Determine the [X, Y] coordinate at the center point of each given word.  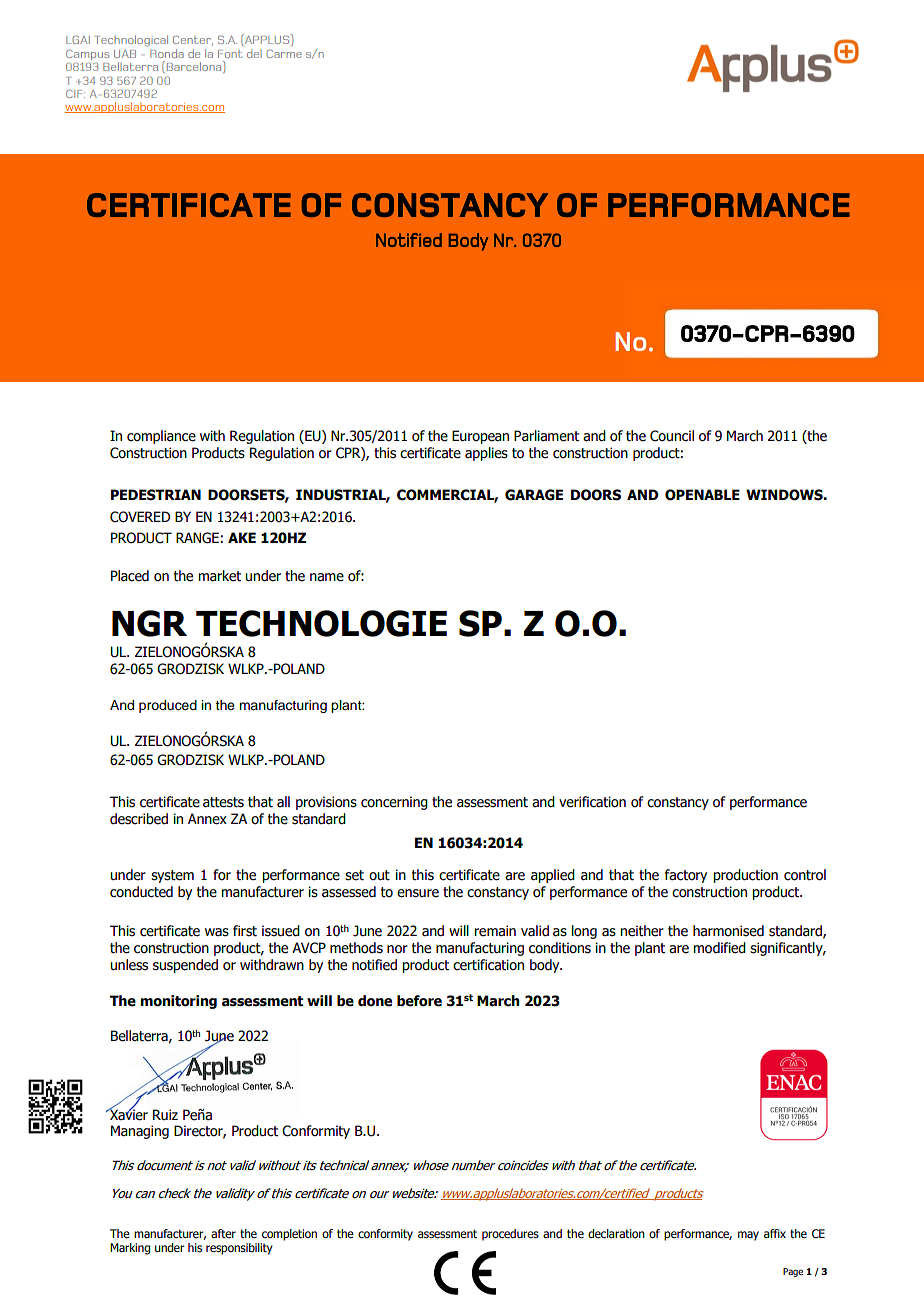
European [480, 437]
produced [168, 706]
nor [397, 949]
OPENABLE [702, 495]
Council [672, 436]
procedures [510, 1235]
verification [592, 802]
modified [719, 948]
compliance [161, 437]
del [254, 54]
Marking [130, 1249]
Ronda [167, 53]
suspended [185, 966]
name [327, 577]
